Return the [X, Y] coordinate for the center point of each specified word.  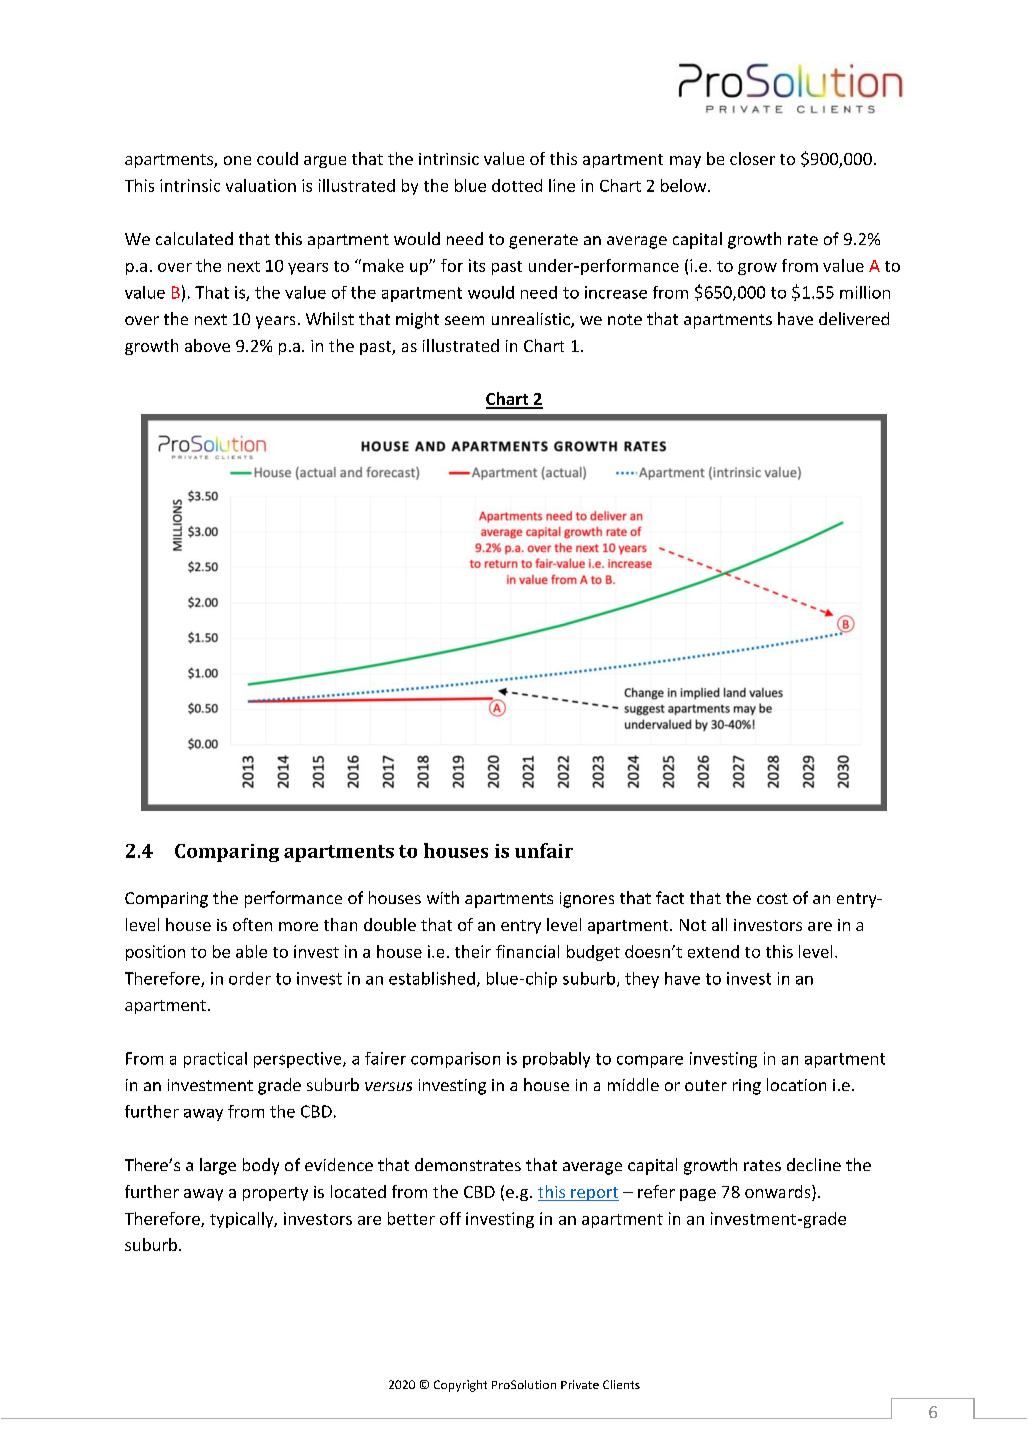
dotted [517, 185]
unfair [544, 850]
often [252, 924]
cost [772, 898]
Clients [621, 1384]
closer [752, 158]
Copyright [460, 1386]
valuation [261, 185]
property [275, 1194]
